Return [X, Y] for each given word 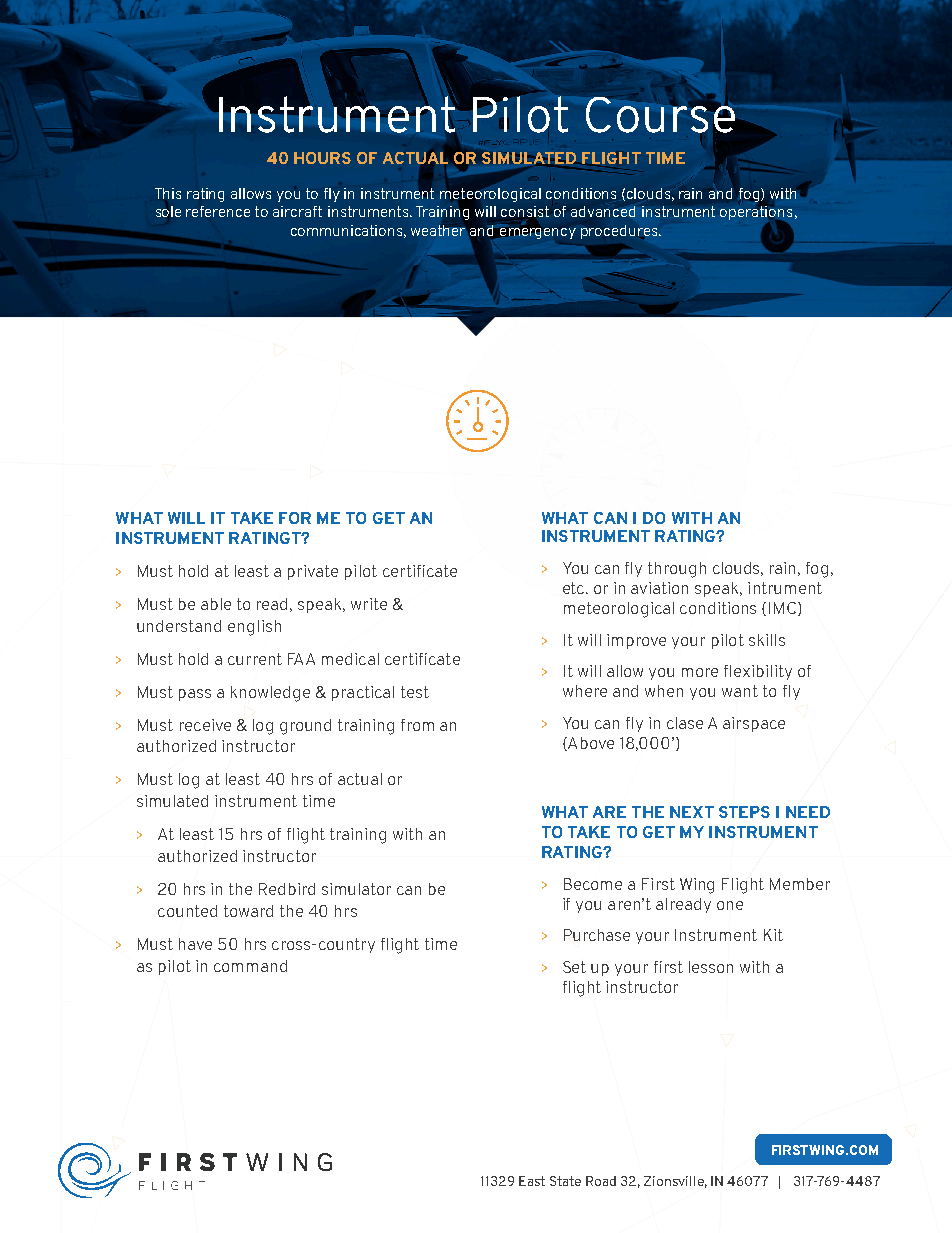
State [565, 1181]
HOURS [322, 158]
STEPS [744, 812]
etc [575, 588]
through [677, 570]
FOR [295, 518]
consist [525, 211]
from [417, 725]
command [250, 966]
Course [660, 116]
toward [248, 911]
